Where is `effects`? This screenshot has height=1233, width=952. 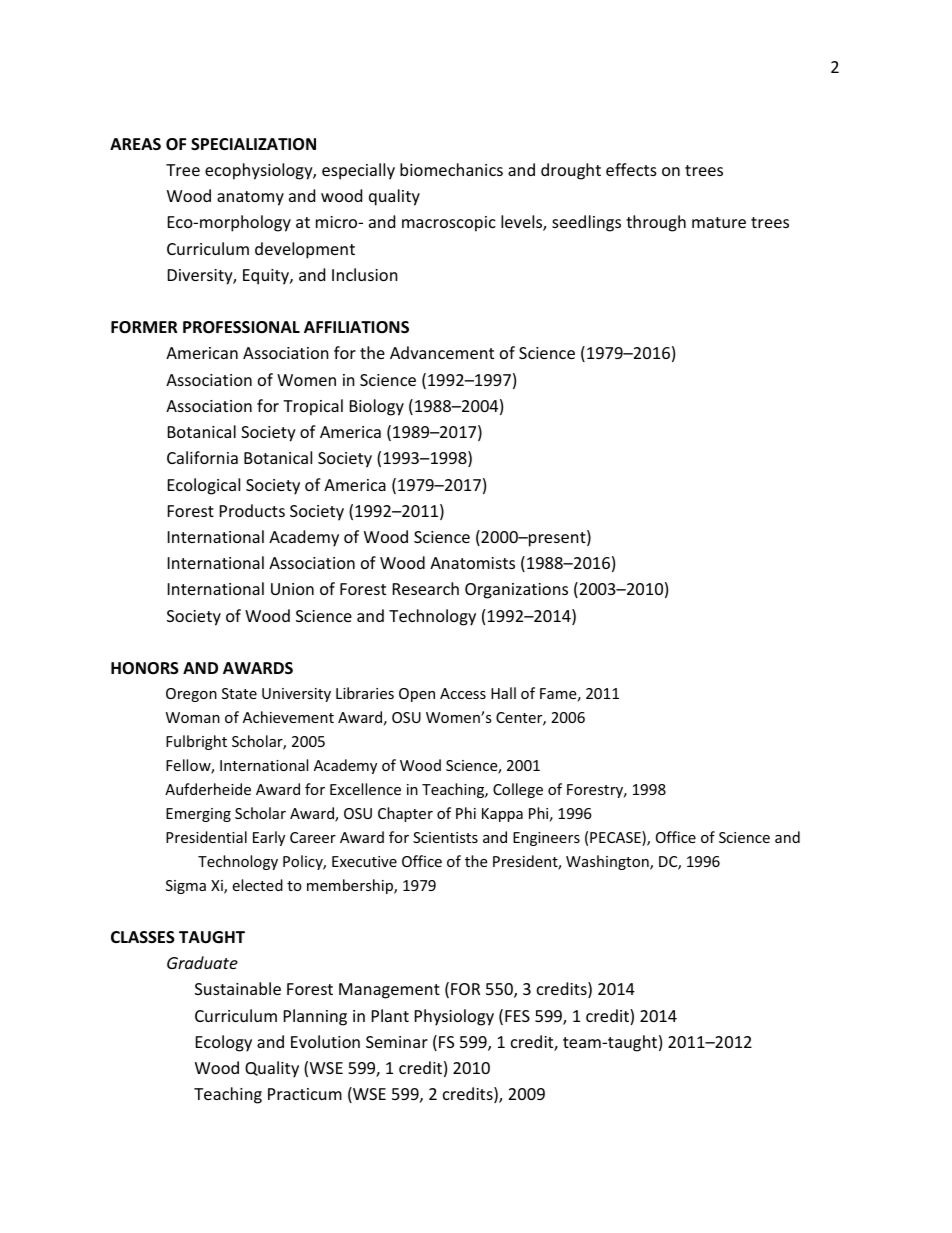
effects is located at coordinates (631, 169).
